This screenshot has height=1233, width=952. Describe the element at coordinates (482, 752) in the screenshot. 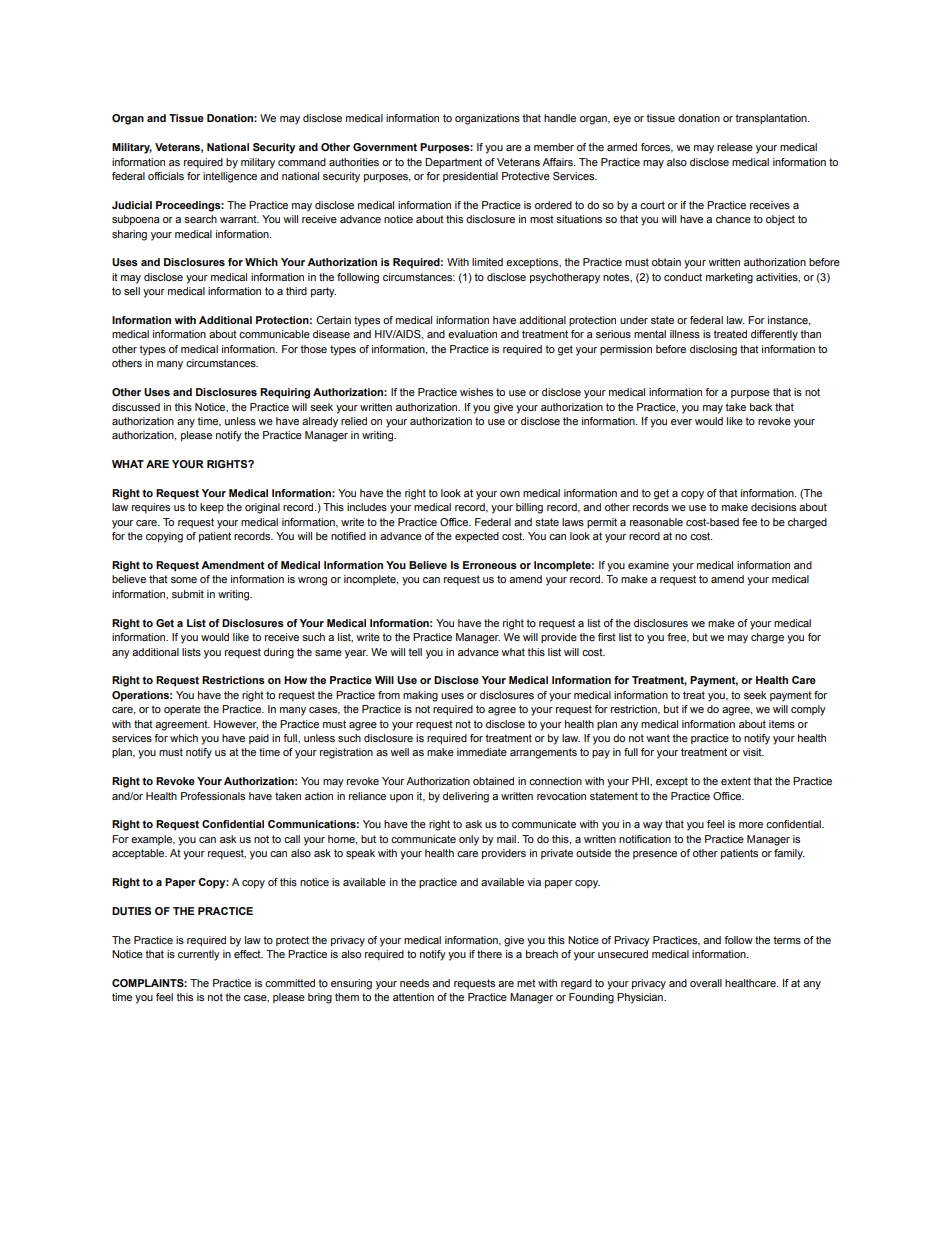

I see `immediate` at that location.
